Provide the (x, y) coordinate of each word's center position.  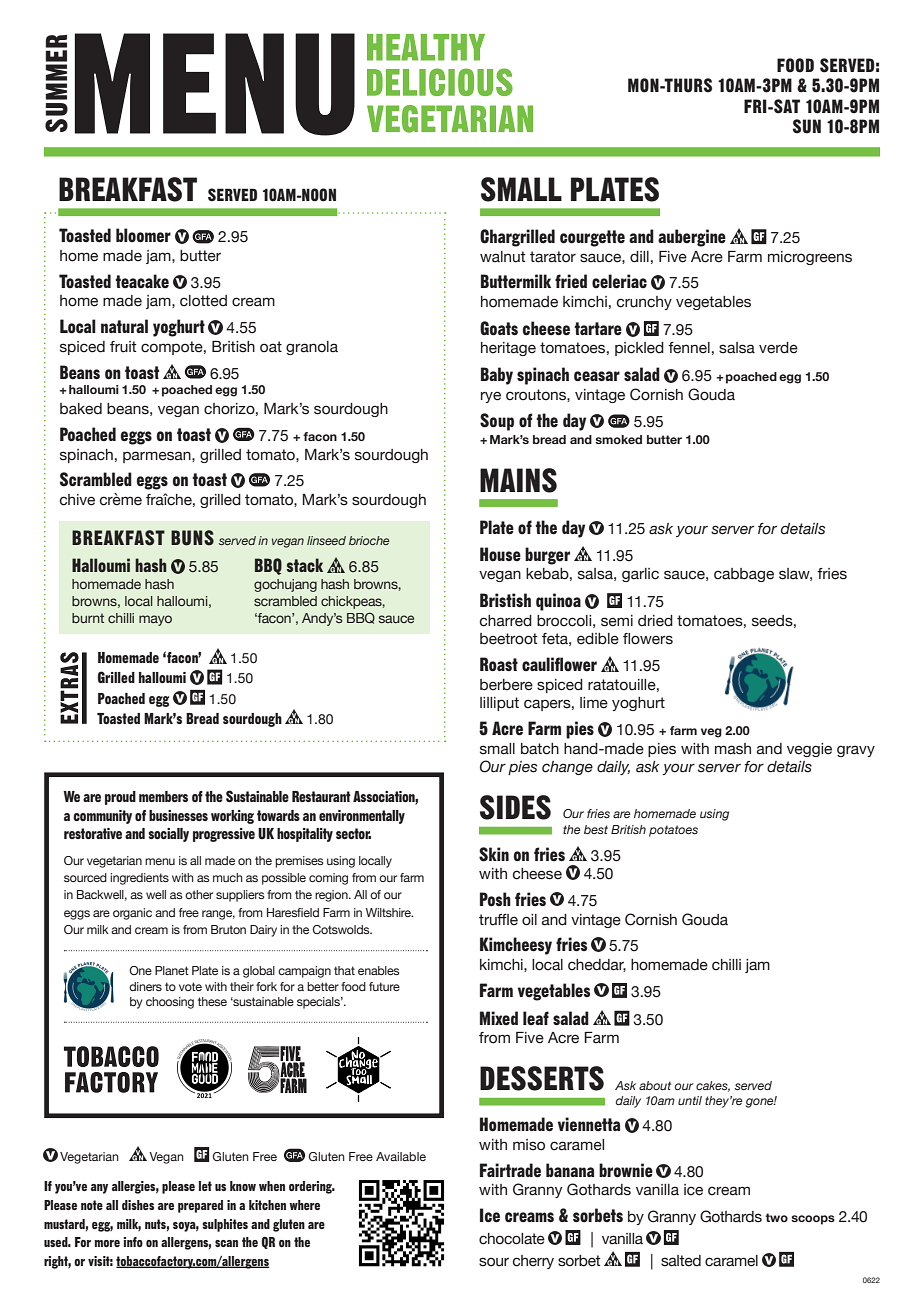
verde (778, 348)
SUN (807, 126)
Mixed (499, 1018)
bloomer (143, 235)
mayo (155, 620)
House (500, 554)
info (133, 1242)
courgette (592, 238)
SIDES (515, 807)
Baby (497, 376)
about (655, 1085)
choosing (170, 1003)
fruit (123, 347)
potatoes (673, 831)
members (163, 796)
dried (655, 621)
